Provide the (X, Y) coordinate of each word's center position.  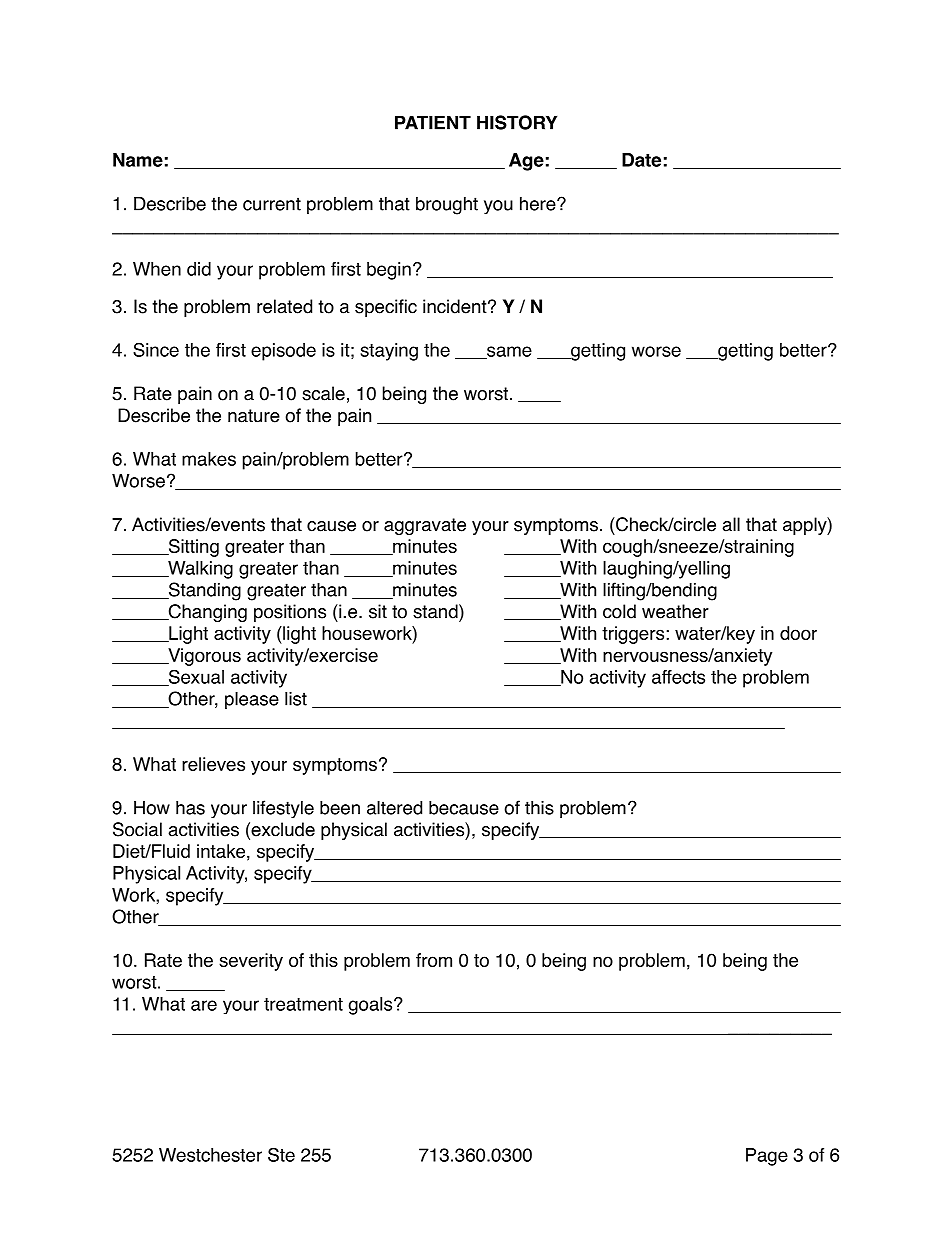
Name (138, 160)
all (731, 524)
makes (209, 459)
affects (678, 677)
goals (372, 1006)
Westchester (210, 1155)
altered (394, 807)
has (190, 807)
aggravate (425, 526)
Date (641, 160)
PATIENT (433, 122)
